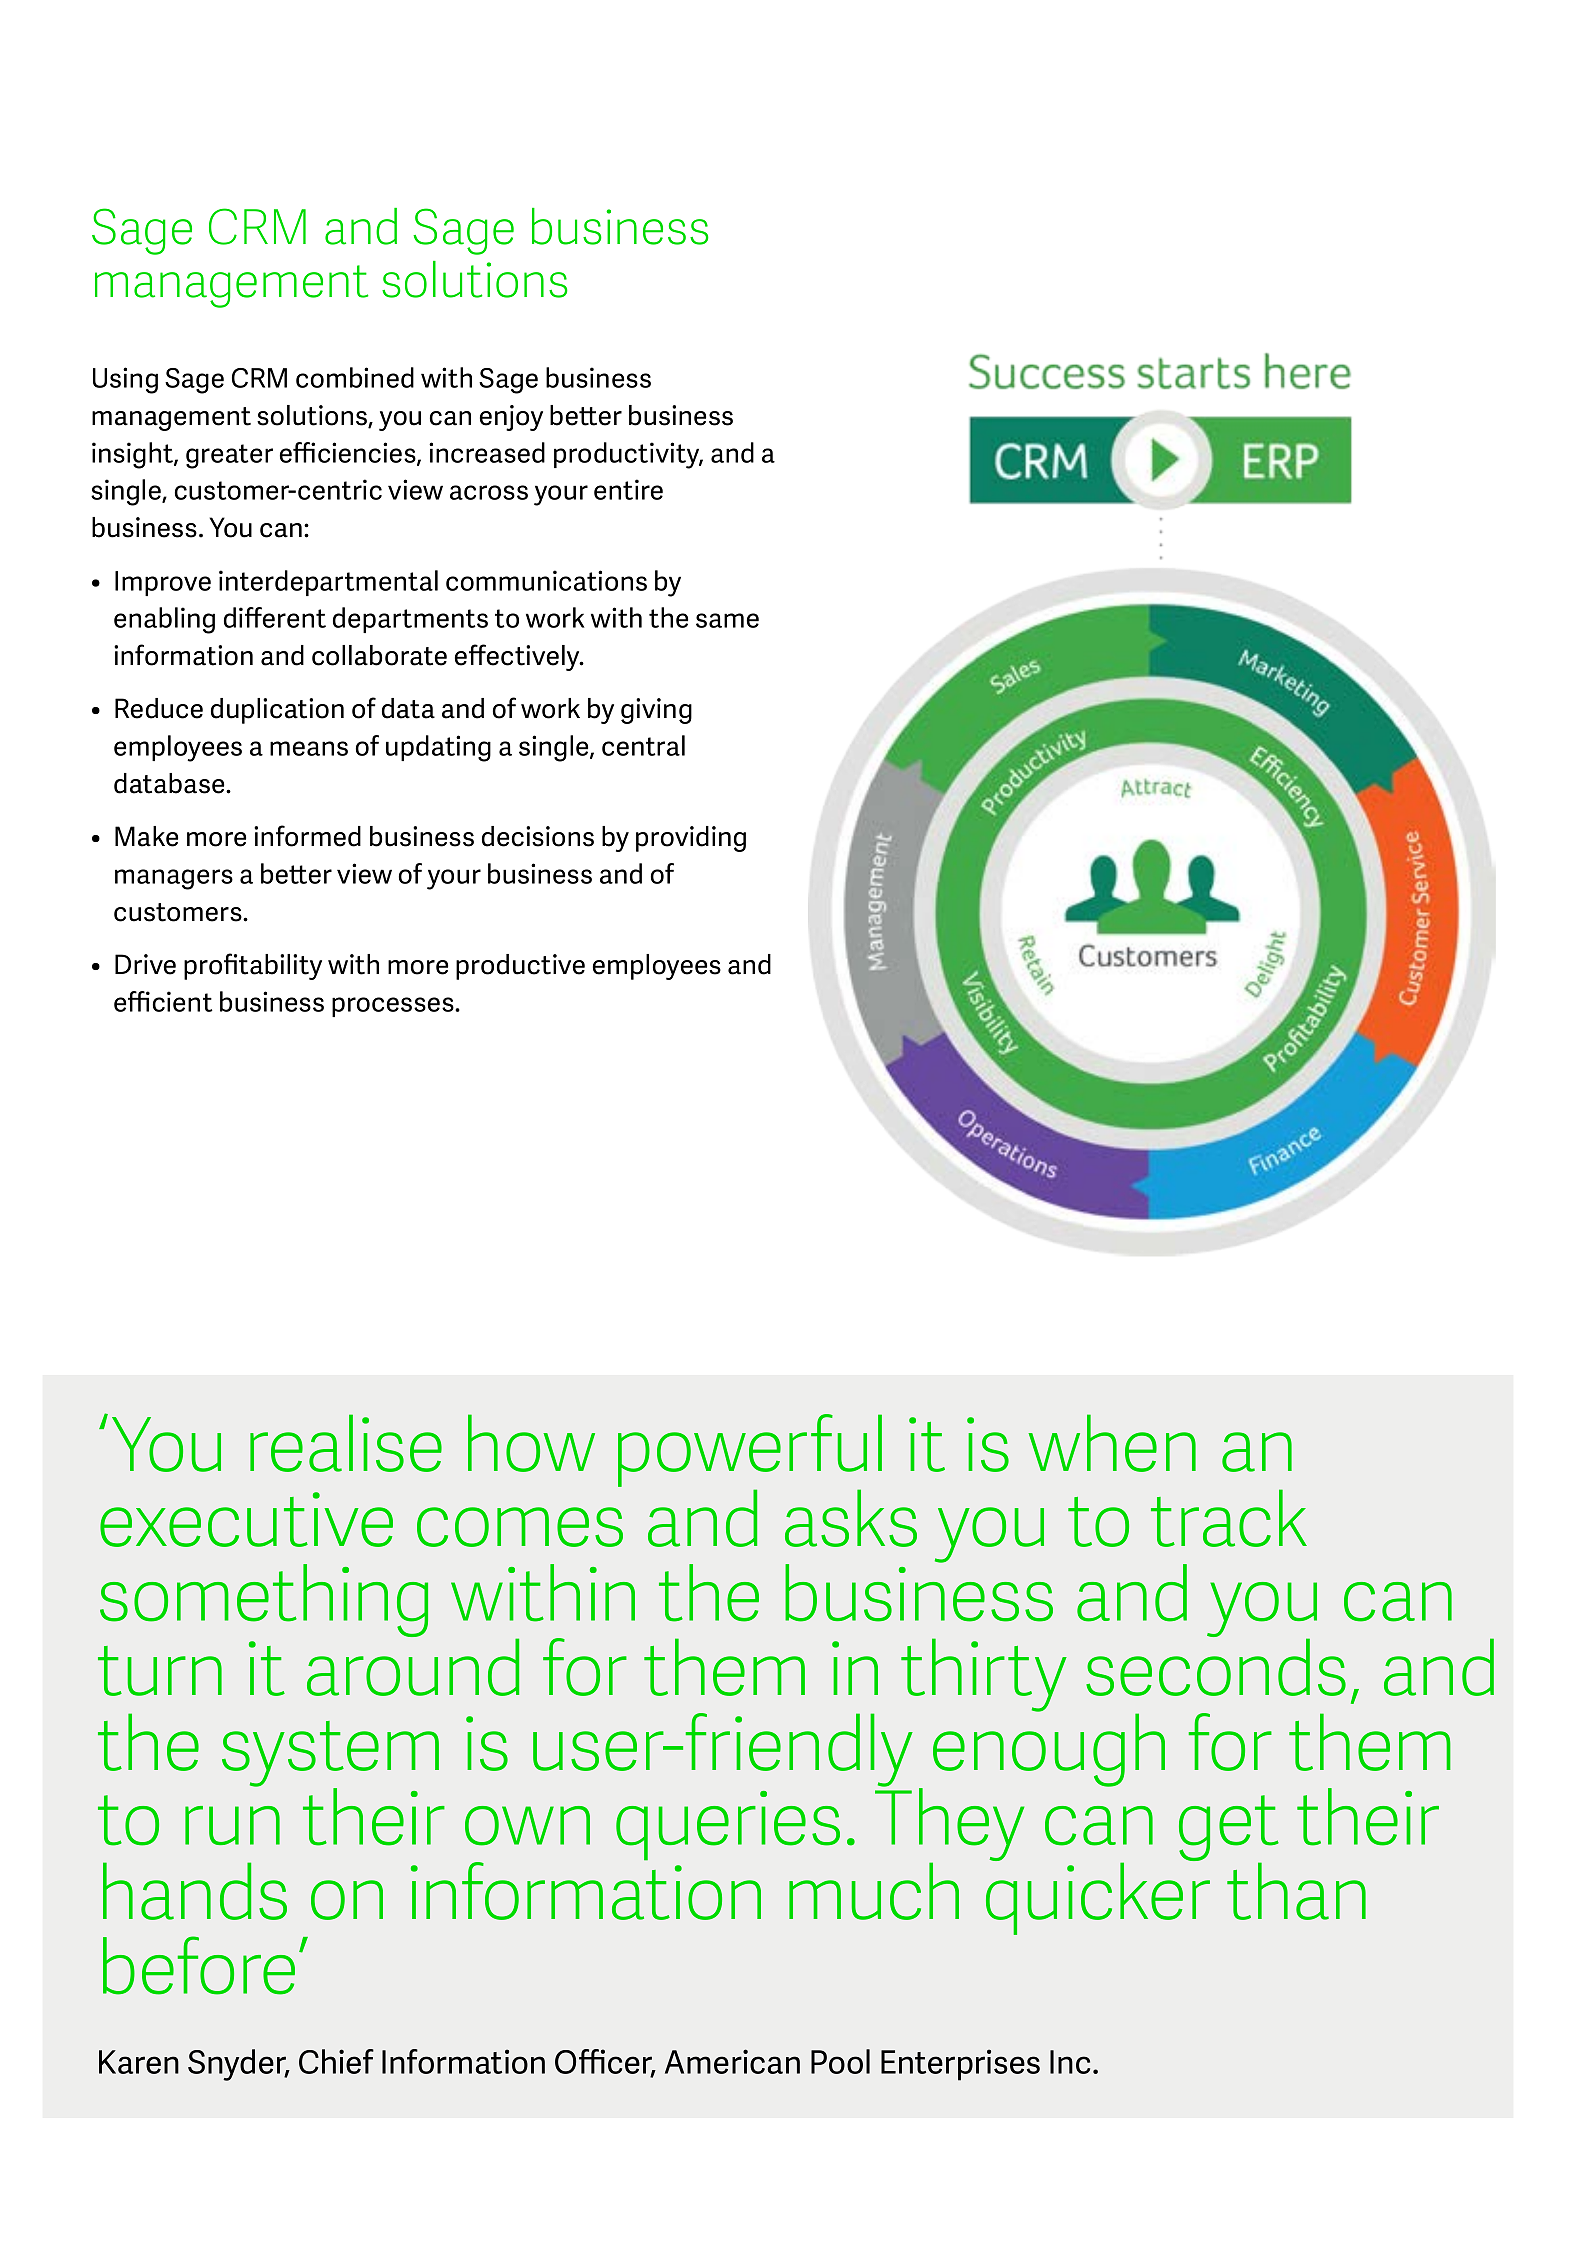 Image resolution: width=1586 pixels, height=2244 pixels. Describe the element at coordinates (628, 489) in the screenshot. I see `entire` at that location.
